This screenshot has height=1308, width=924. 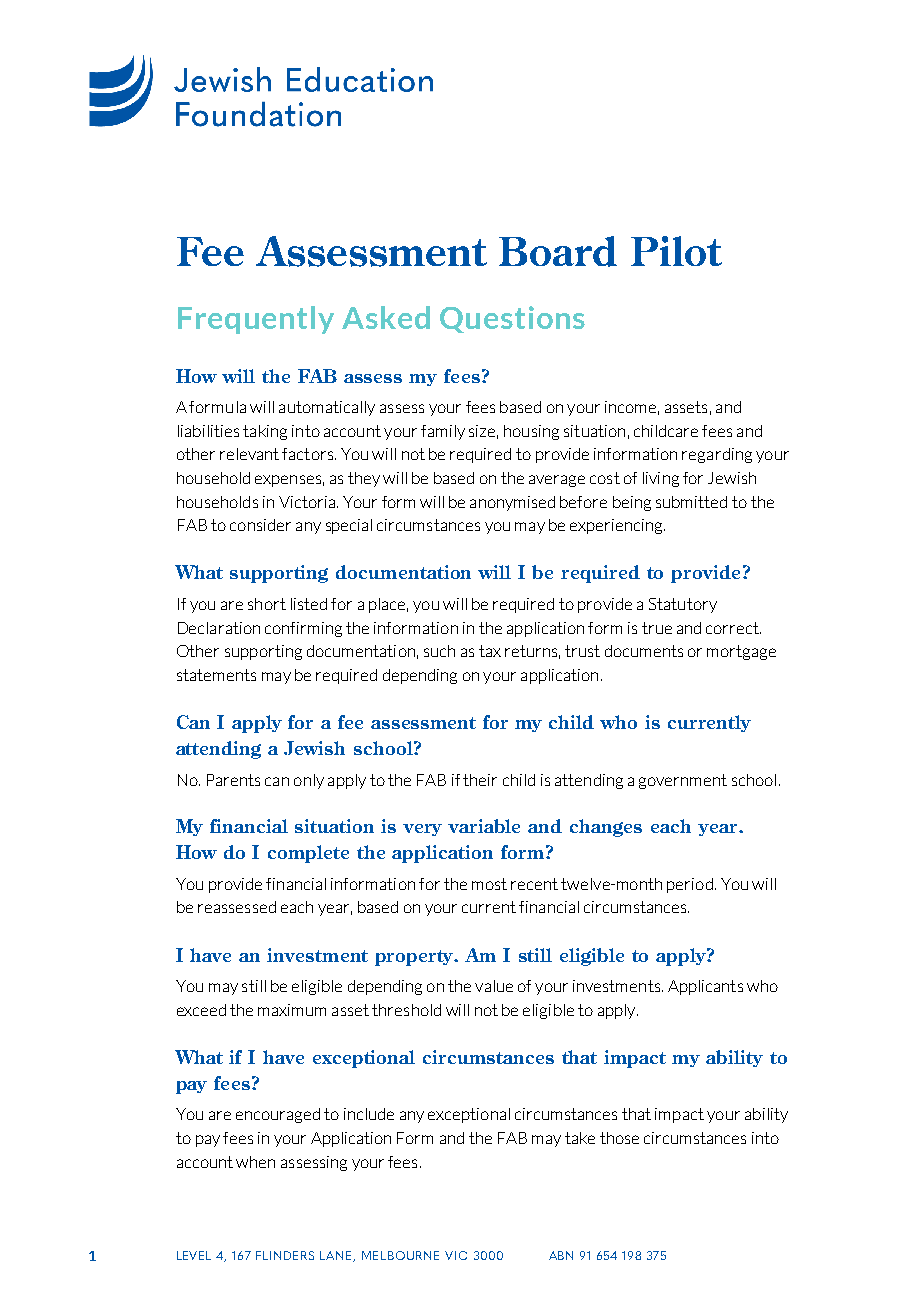 I want to click on Questions, so click(x=512, y=319).
